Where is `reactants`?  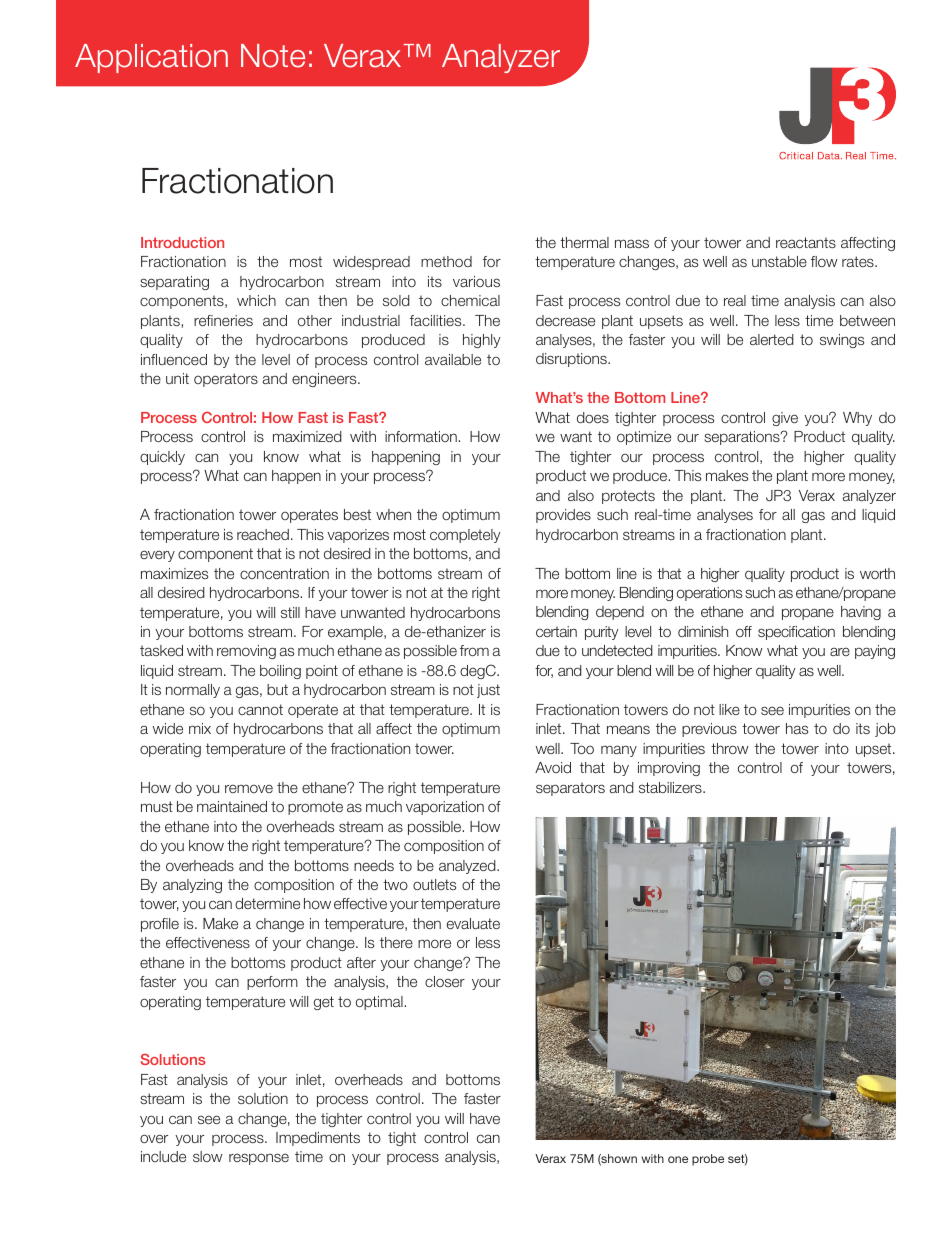 reactants is located at coordinates (806, 242).
